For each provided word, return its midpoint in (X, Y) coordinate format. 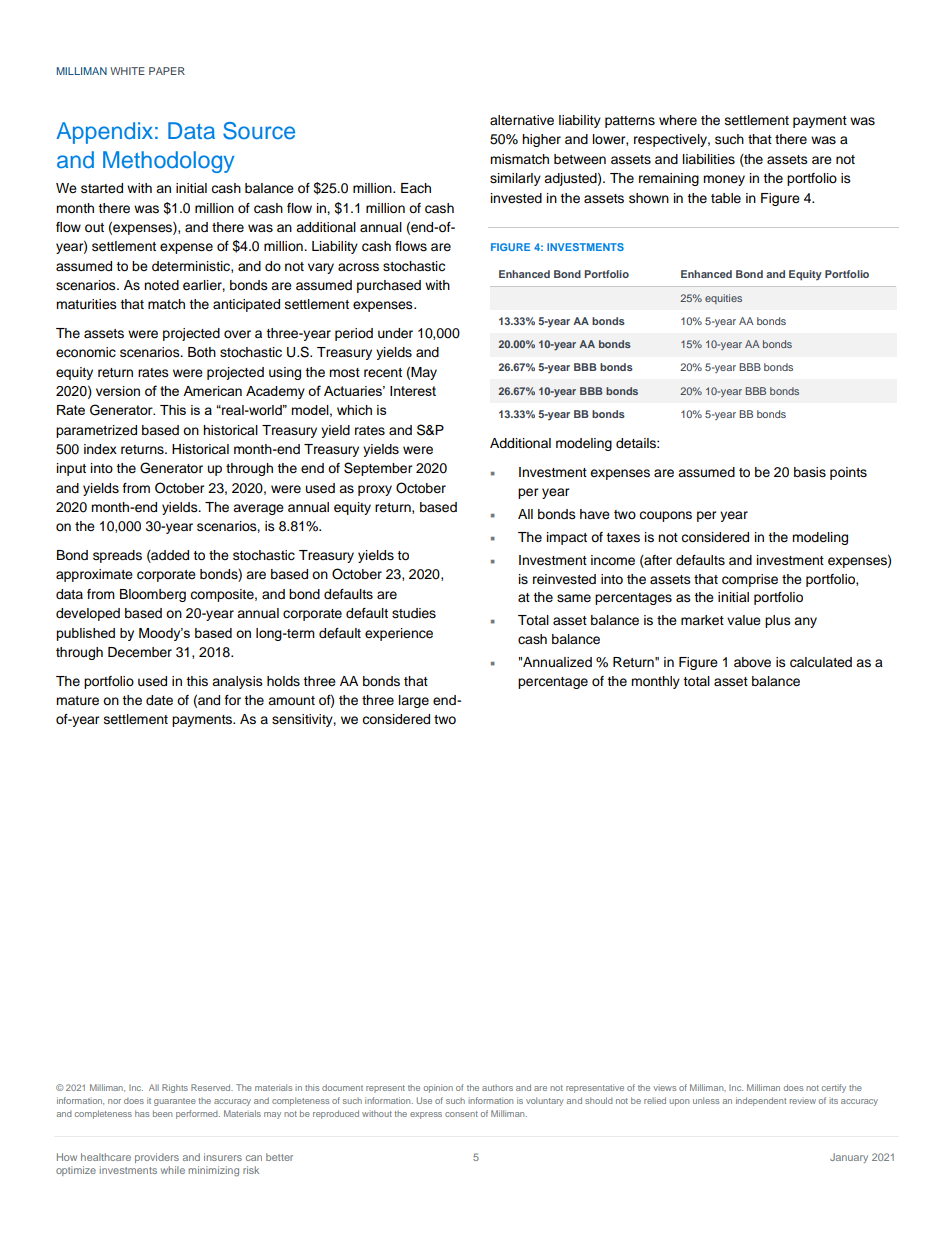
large (414, 701)
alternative (522, 120)
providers (157, 1158)
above (752, 662)
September (378, 469)
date (159, 700)
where (678, 120)
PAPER (167, 71)
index (100, 449)
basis (810, 472)
